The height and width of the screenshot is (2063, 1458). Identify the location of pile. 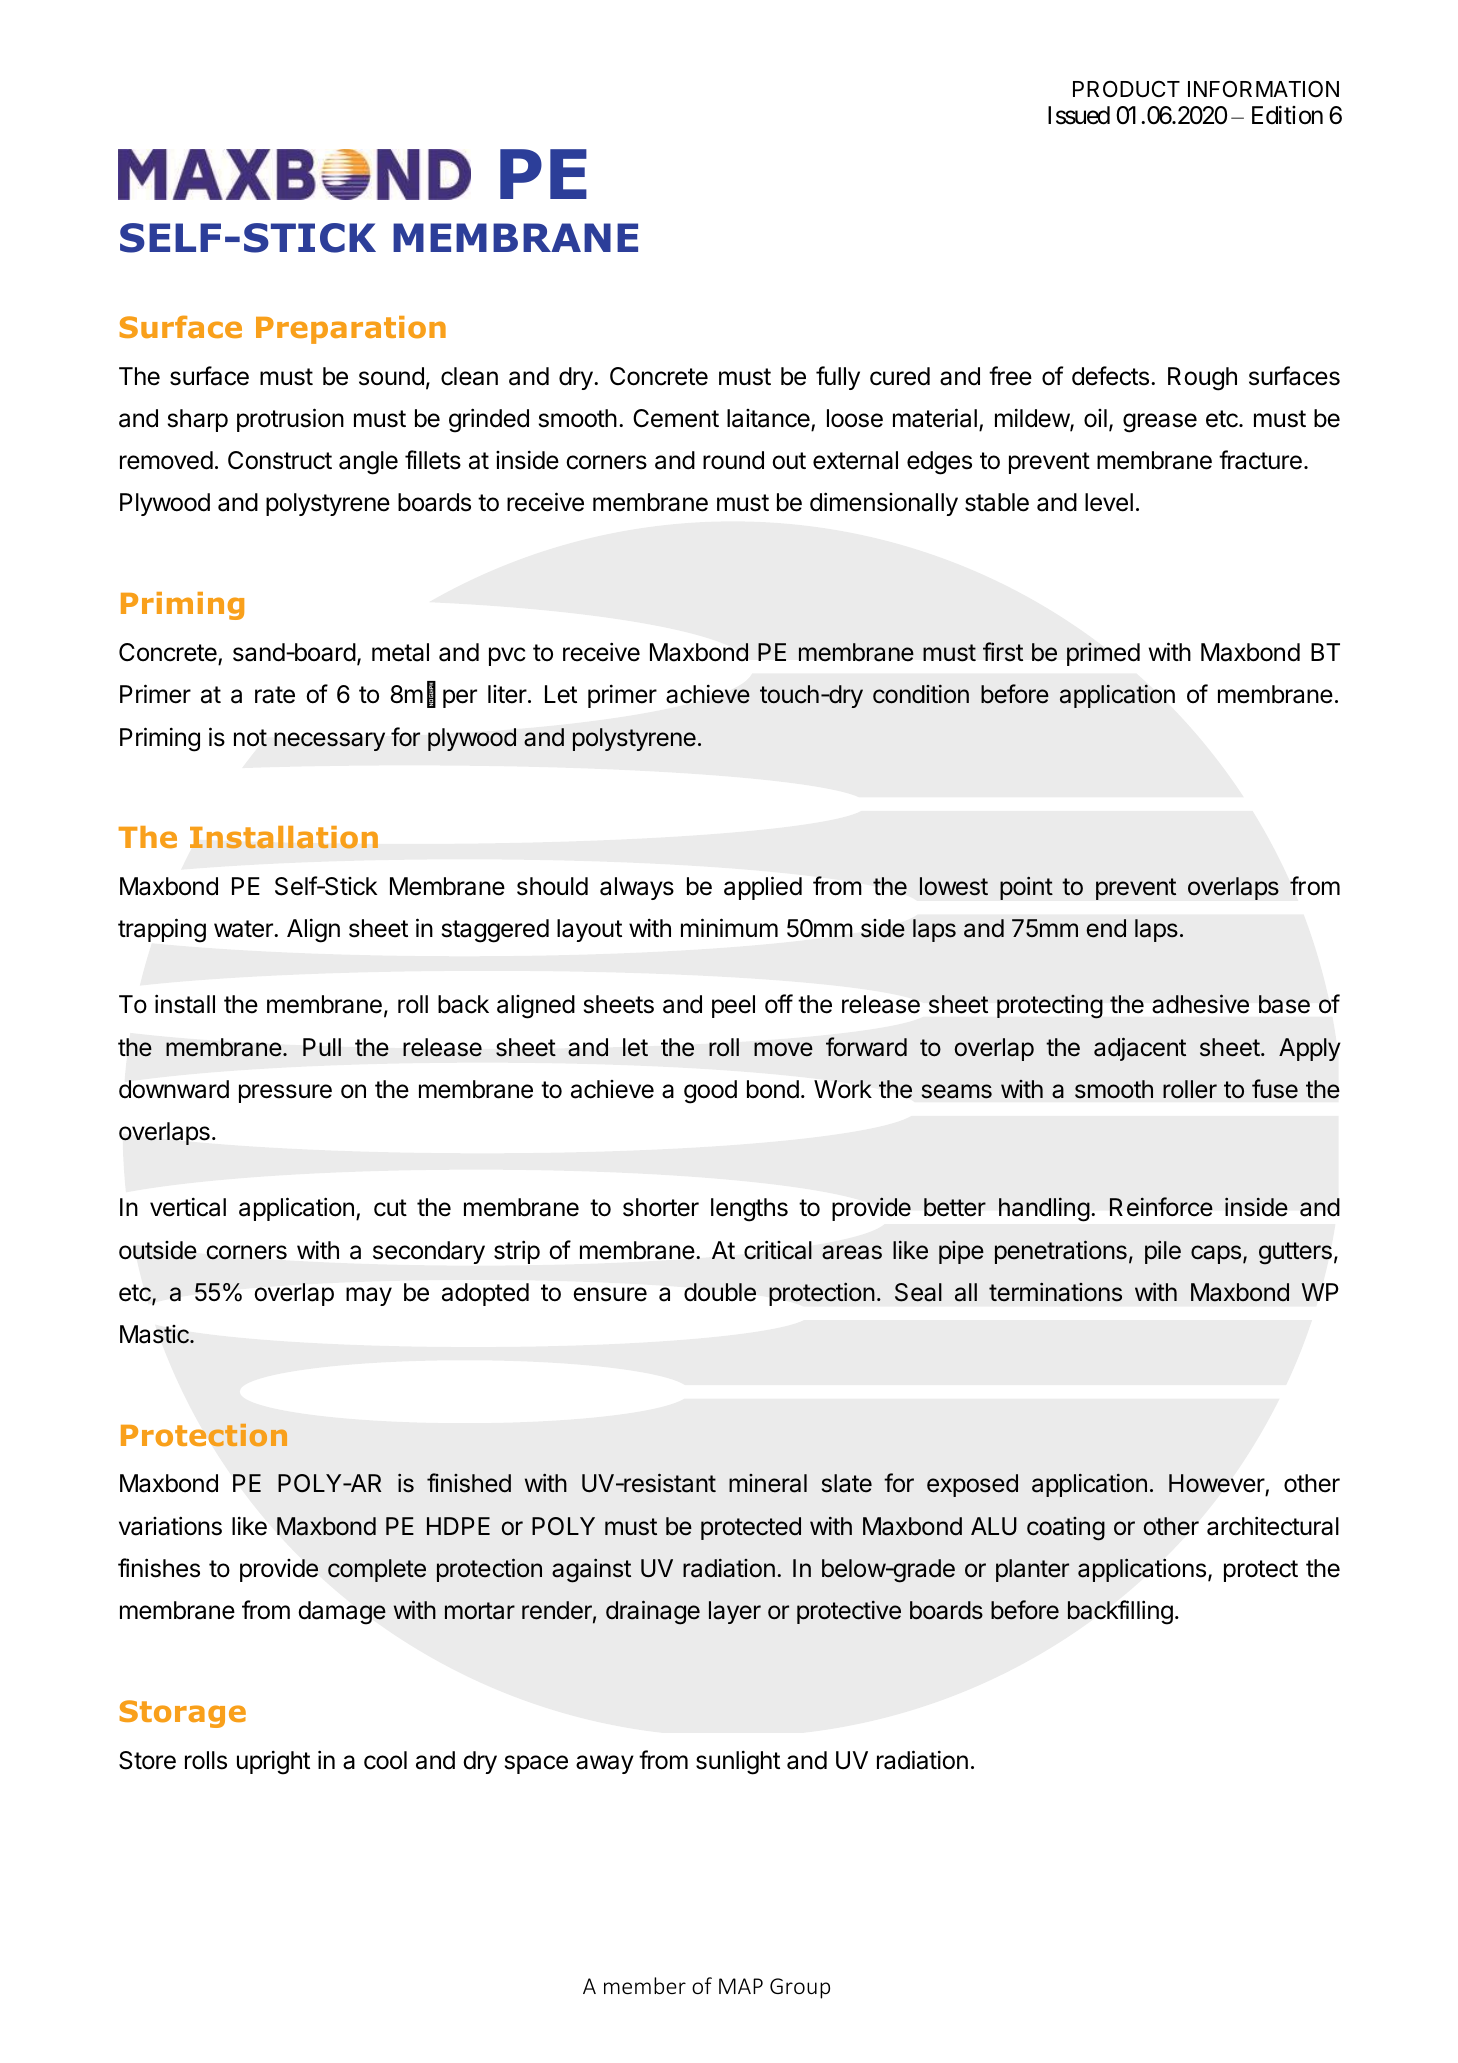
(1163, 1252).
